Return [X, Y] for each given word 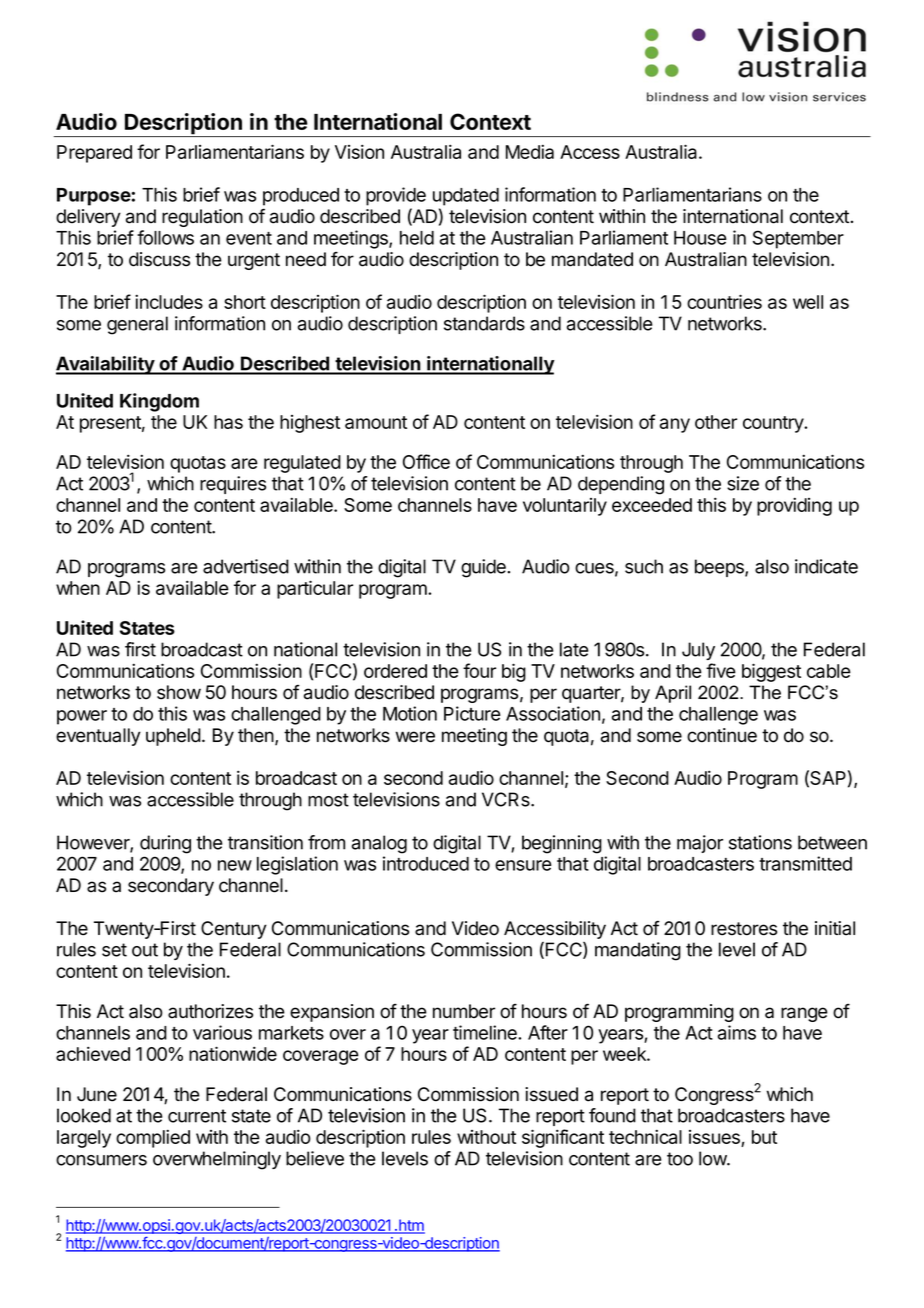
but [764, 1137]
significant [563, 1138]
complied [153, 1138]
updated [466, 197]
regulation [202, 218]
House [700, 238]
